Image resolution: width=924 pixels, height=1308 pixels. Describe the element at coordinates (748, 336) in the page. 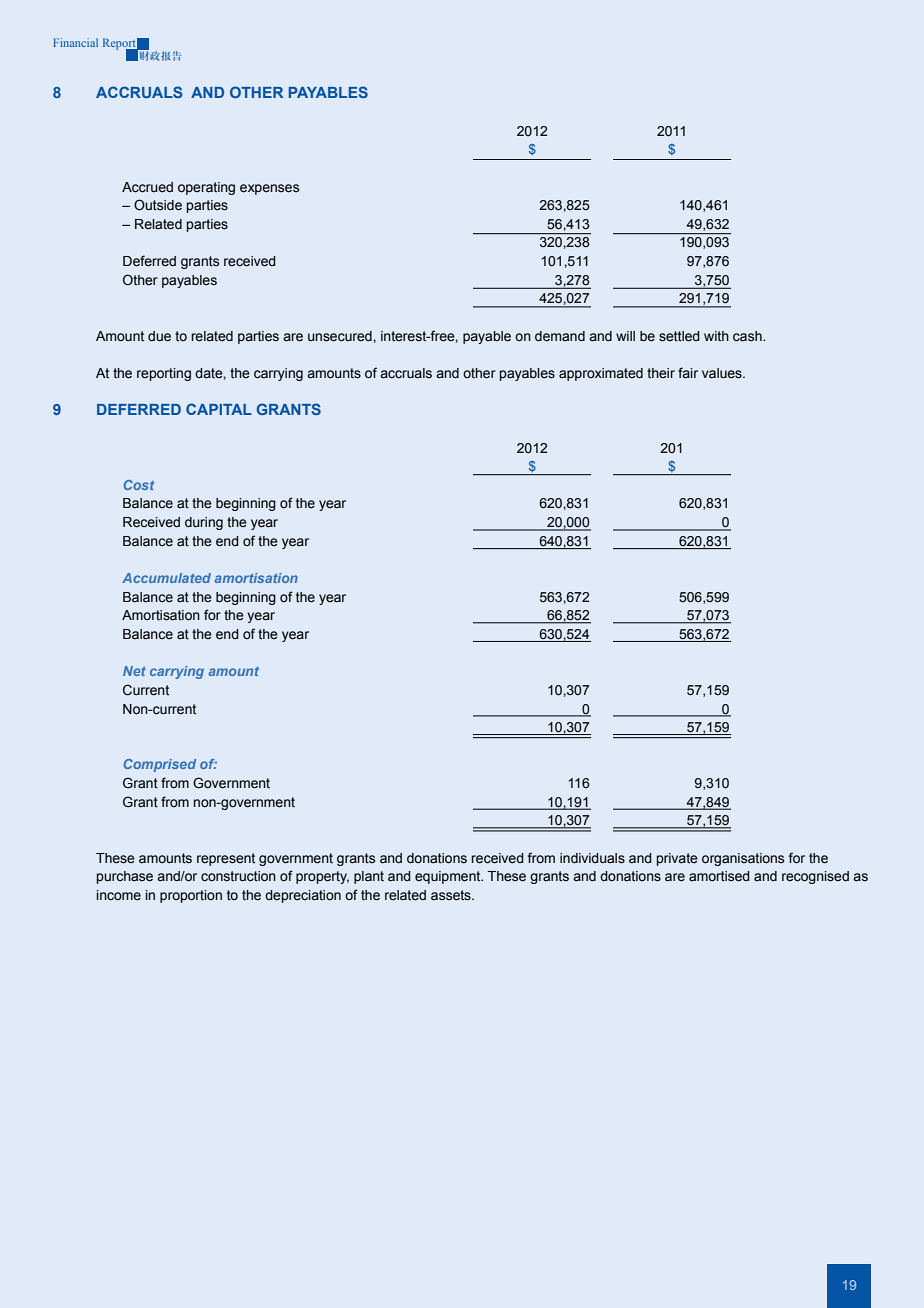

I see `cash` at that location.
